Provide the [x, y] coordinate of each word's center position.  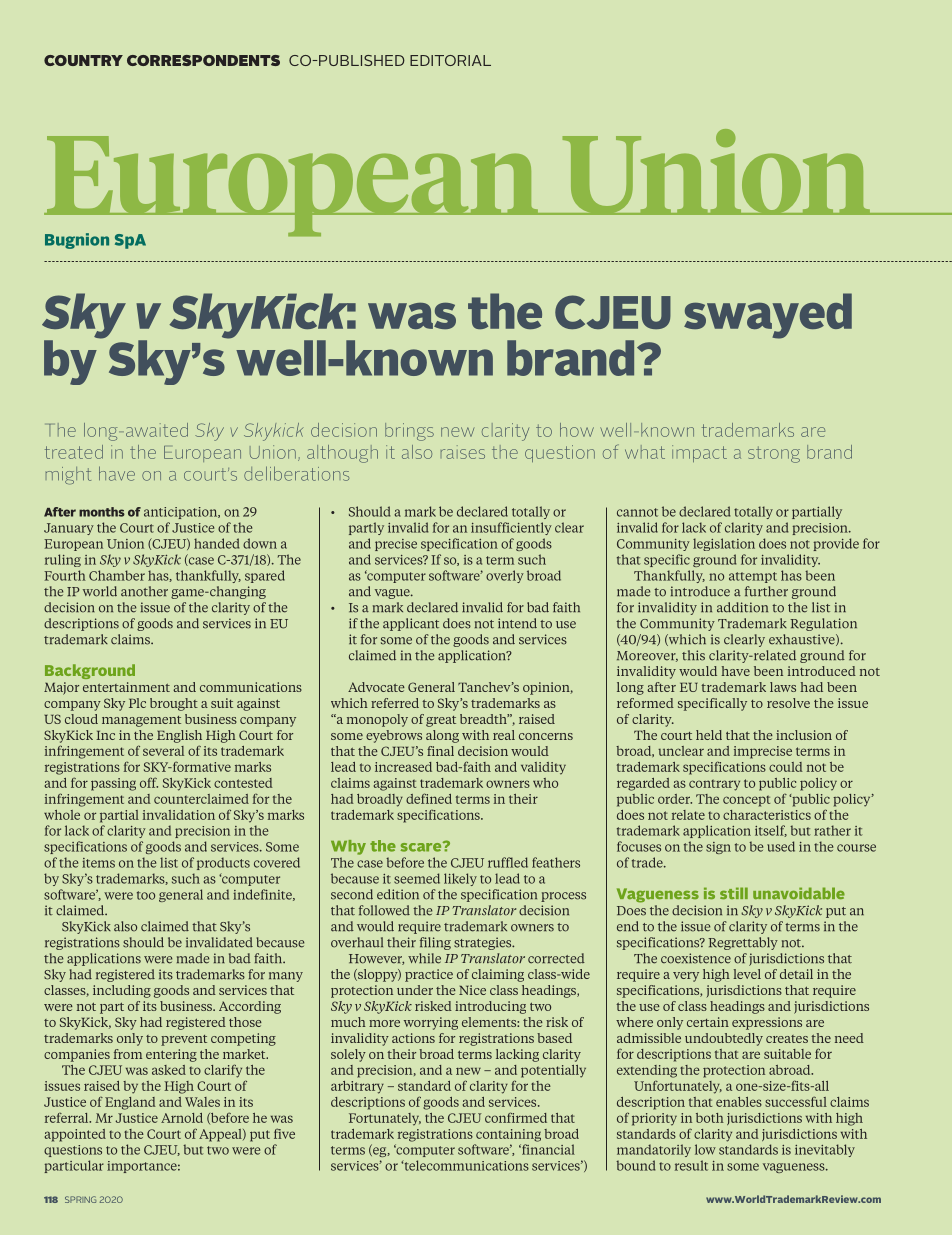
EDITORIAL [450, 60]
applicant [411, 624]
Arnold [182, 1118]
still [734, 893]
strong [774, 454]
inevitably [825, 1150]
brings [409, 432]
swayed [768, 316]
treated [74, 452]
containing [508, 1135]
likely [460, 879]
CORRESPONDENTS [203, 60]
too [146, 895]
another [144, 591]
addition [742, 607]
